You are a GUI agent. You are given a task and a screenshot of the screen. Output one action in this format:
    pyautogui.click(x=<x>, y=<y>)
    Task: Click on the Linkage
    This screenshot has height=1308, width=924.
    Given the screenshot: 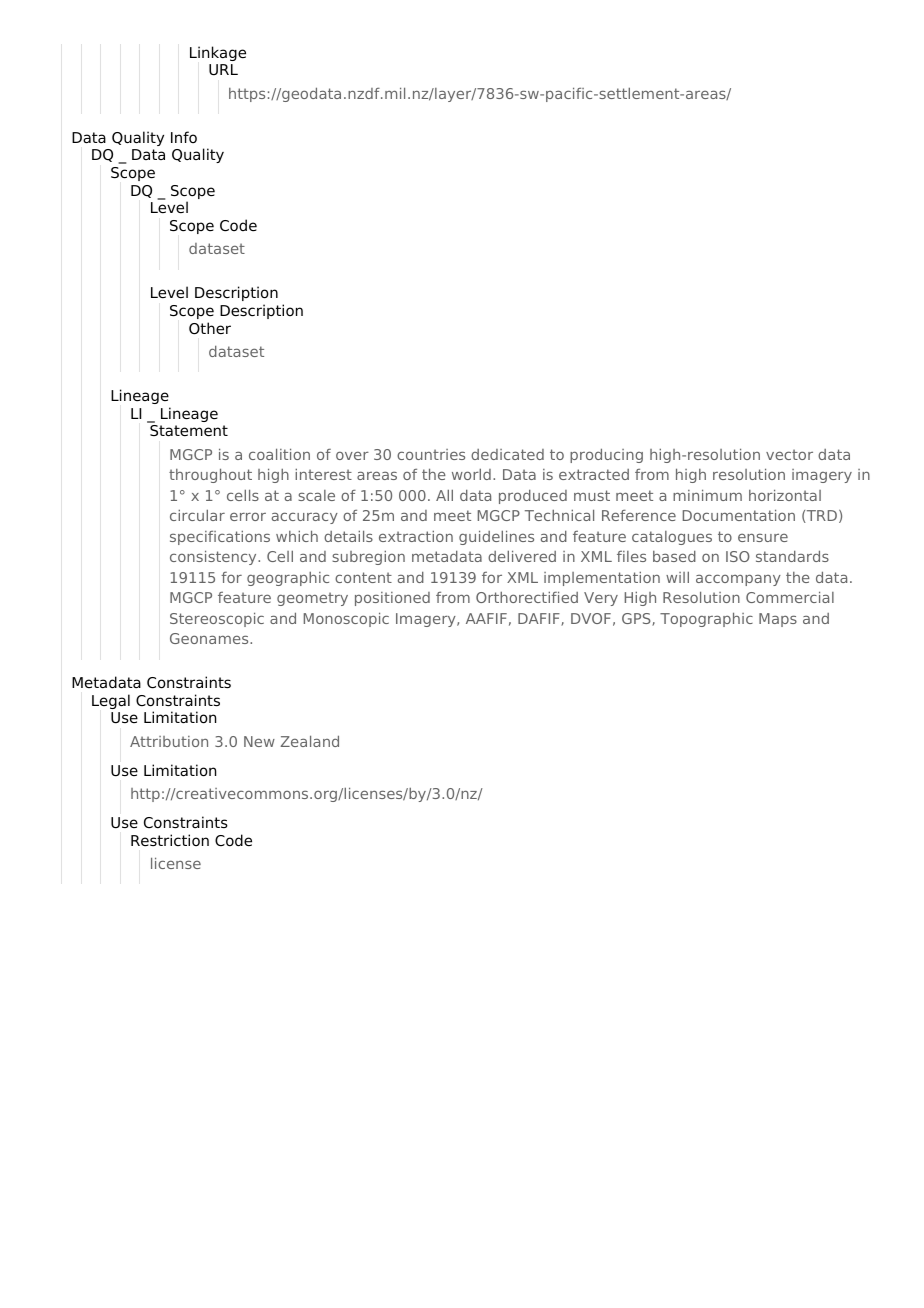 What is the action you would take?
    pyautogui.click(x=218, y=53)
